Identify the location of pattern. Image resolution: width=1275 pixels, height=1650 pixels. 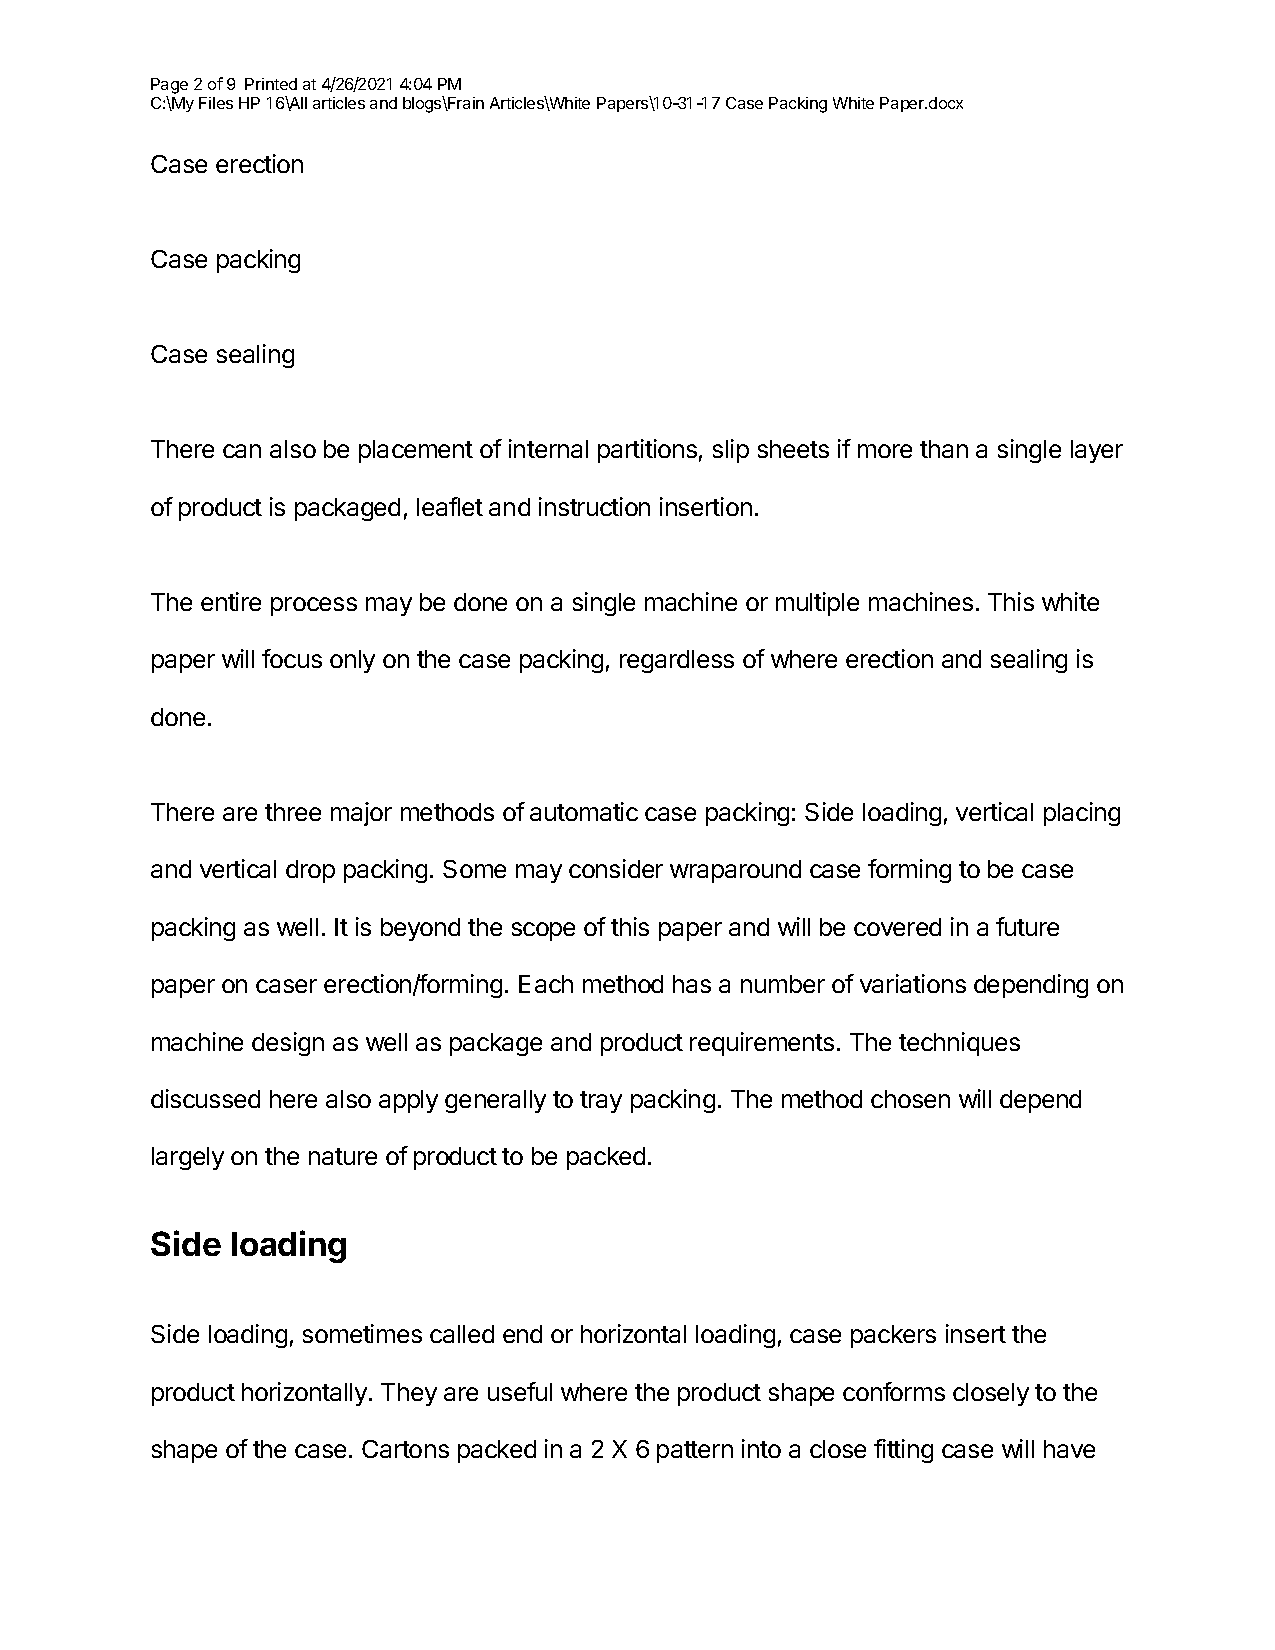
(695, 1452).
